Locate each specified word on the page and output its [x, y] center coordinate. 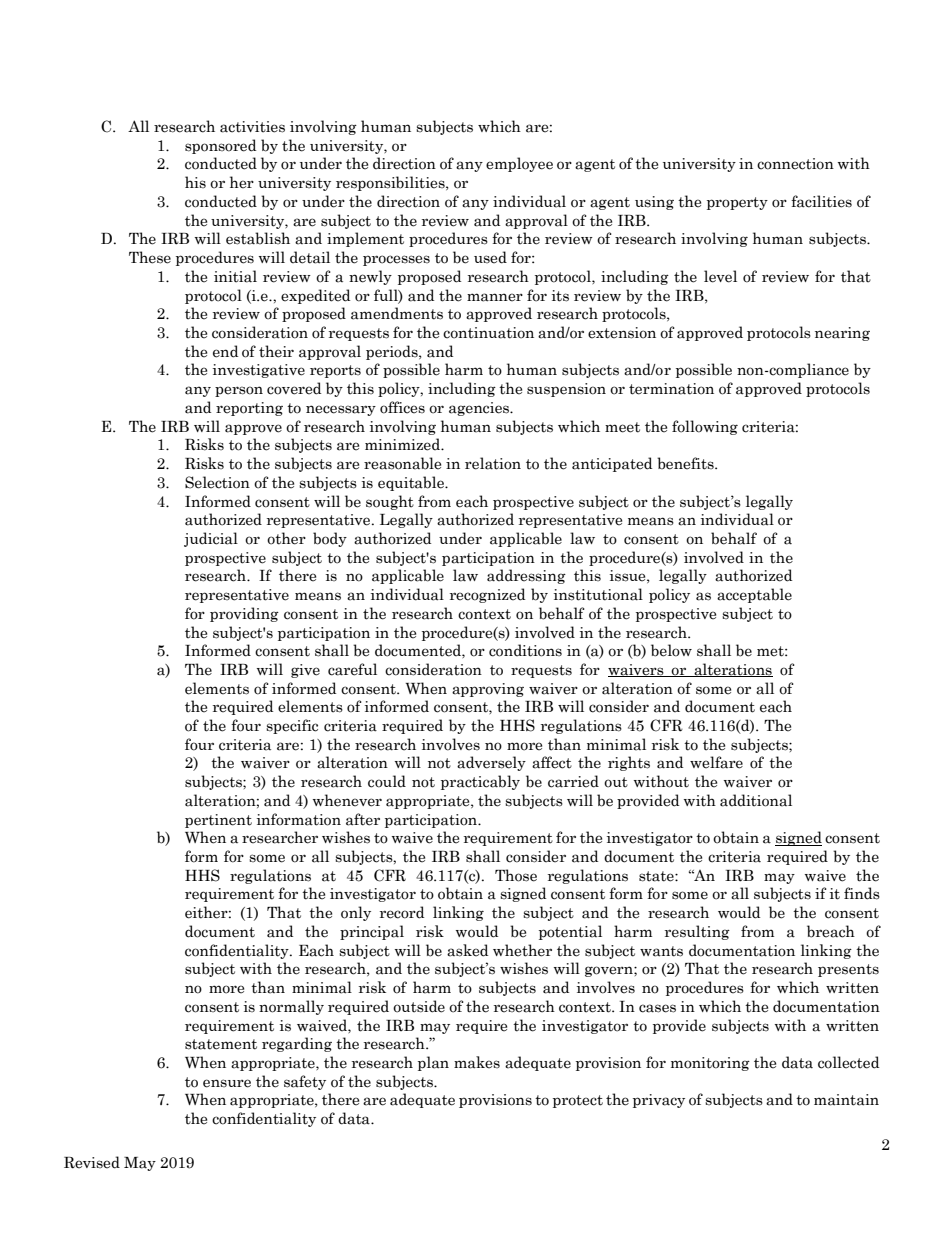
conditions [525, 650]
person [239, 391]
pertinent [218, 821]
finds [862, 893]
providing [244, 614]
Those [516, 875]
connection [795, 164]
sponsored [220, 146]
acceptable [754, 595]
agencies [480, 409]
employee [519, 164]
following [705, 427]
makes [477, 1062]
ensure [227, 1083]
